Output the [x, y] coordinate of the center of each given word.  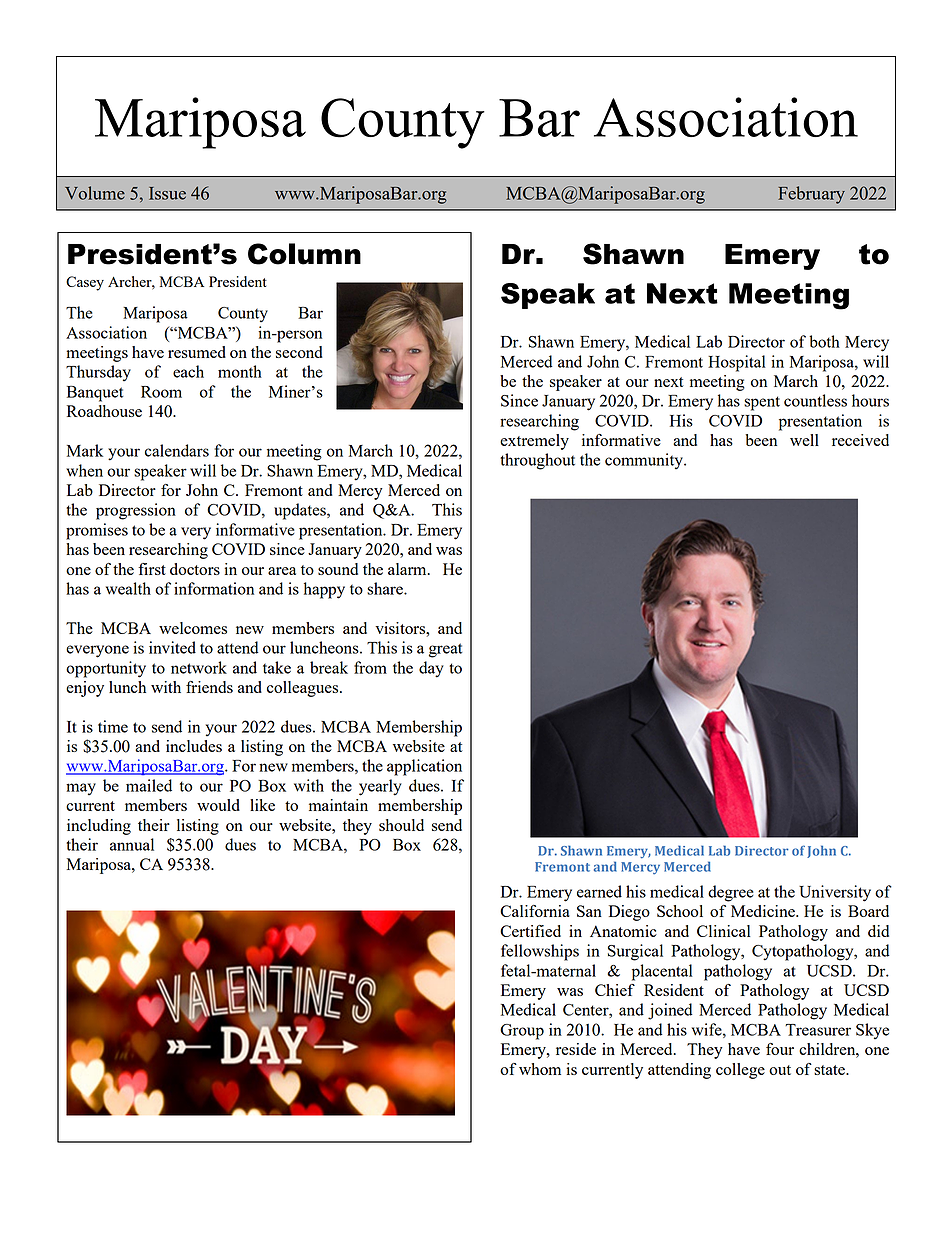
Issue [167, 193]
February [811, 195]
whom [540, 1069]
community [645, 461]
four [780, 1049]
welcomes [193, 628]
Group [522, 1032]
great [445, 650]
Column [304, 254]
